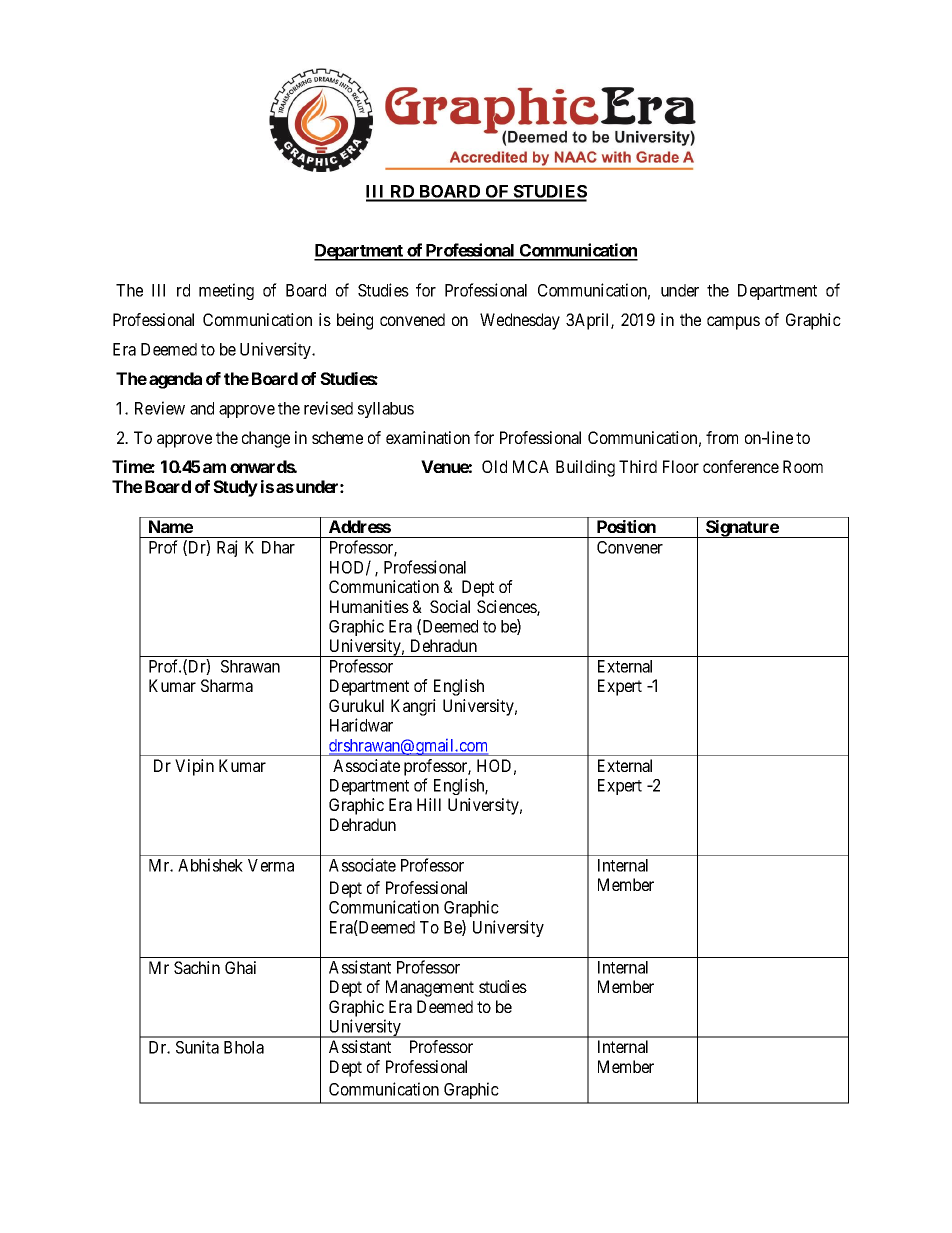  Describe the element at coordinates (197, 1047) in the document. I see `Sunita` at that location.
